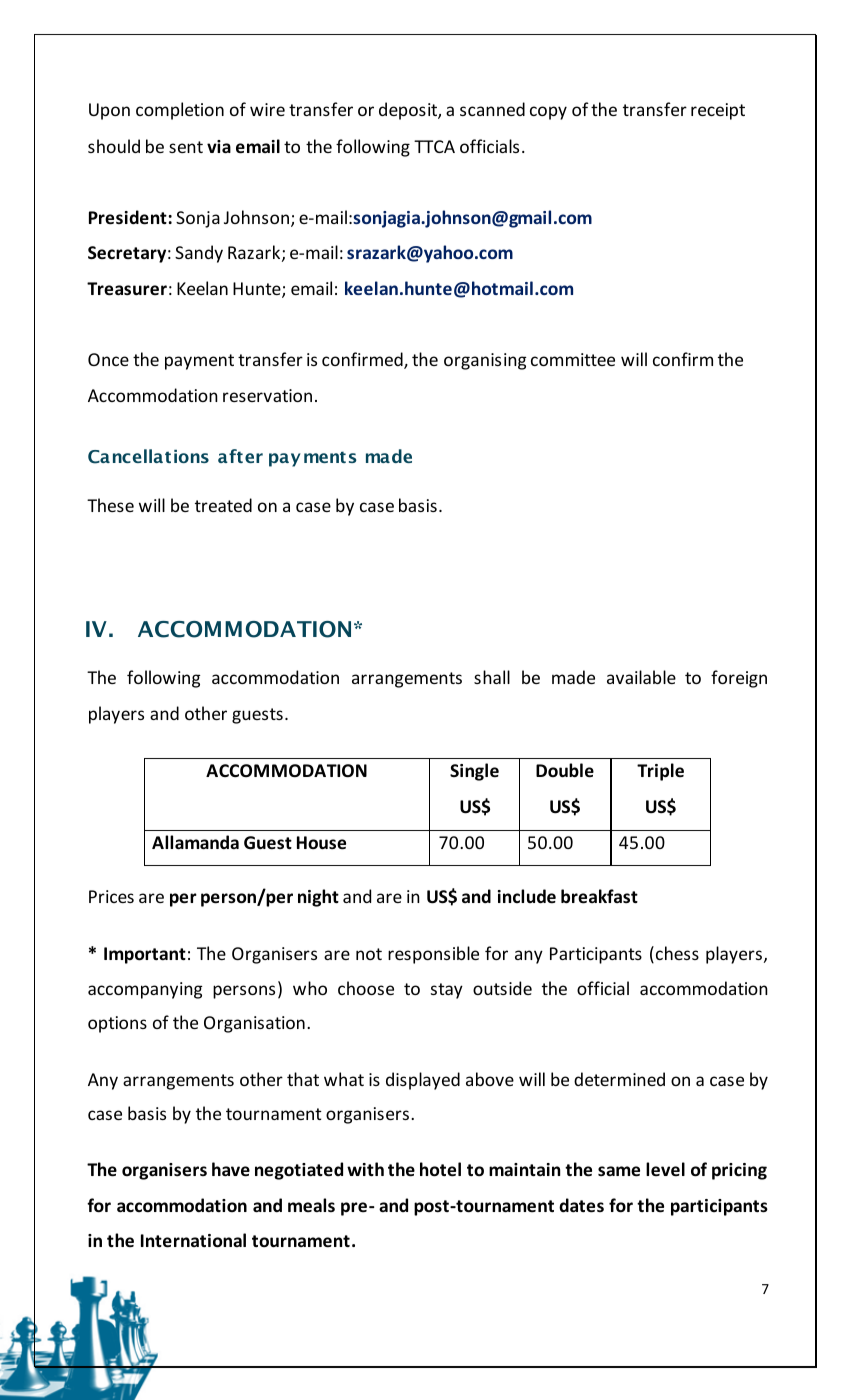 This document has height=1400, width=849. Describe the element at coordinates (186, 147) in the document. I see `sent` at that location.
